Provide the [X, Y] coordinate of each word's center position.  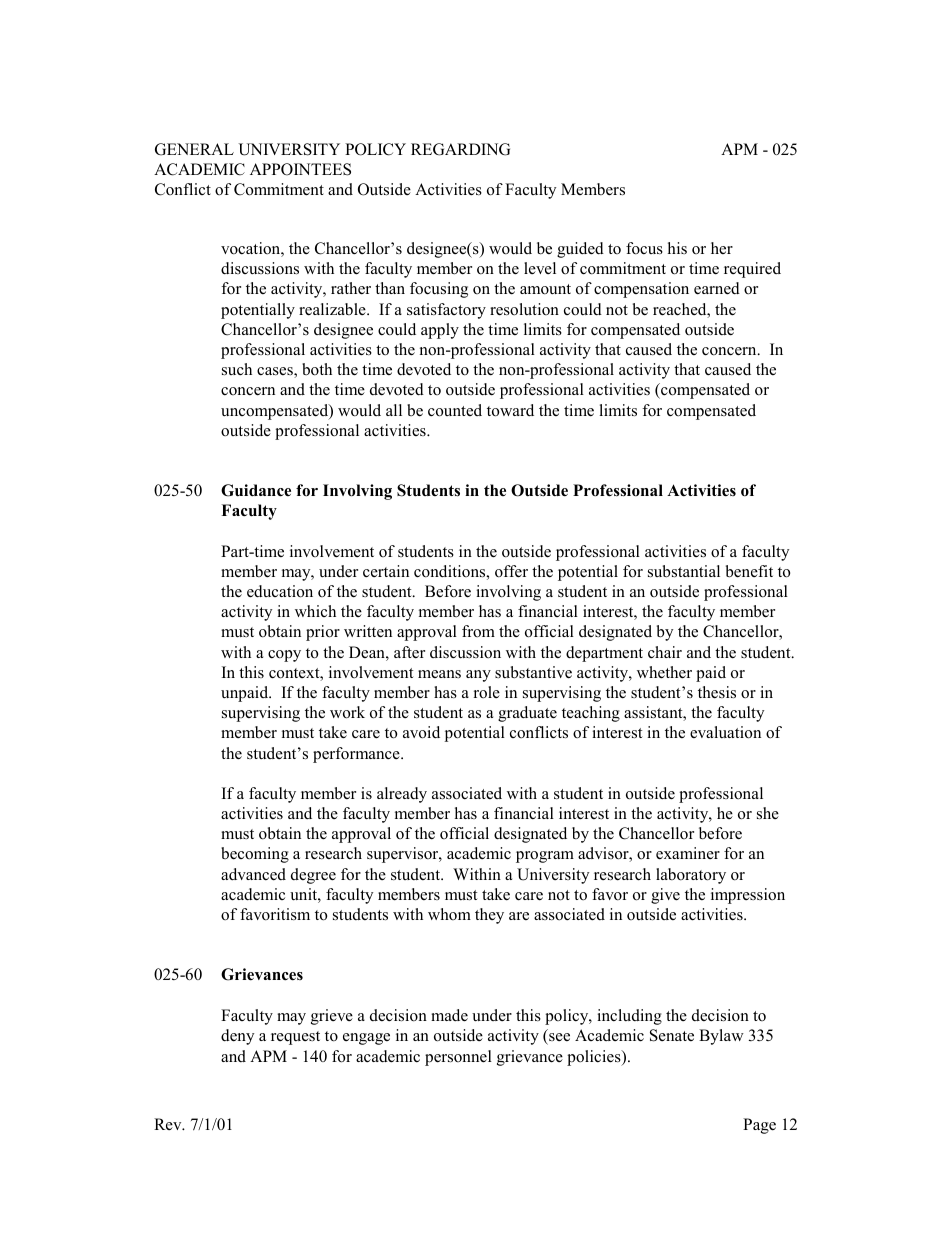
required [752, 270]
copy [284, 656]
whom [449, 914]
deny [237, 1037]
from [478, 631]
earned [717, 288]
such [237, 369]
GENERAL [194, 149]
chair [665, 652]
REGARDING [460, 149]
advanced [253, 874]
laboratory [691, 876]
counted [455, 410]
